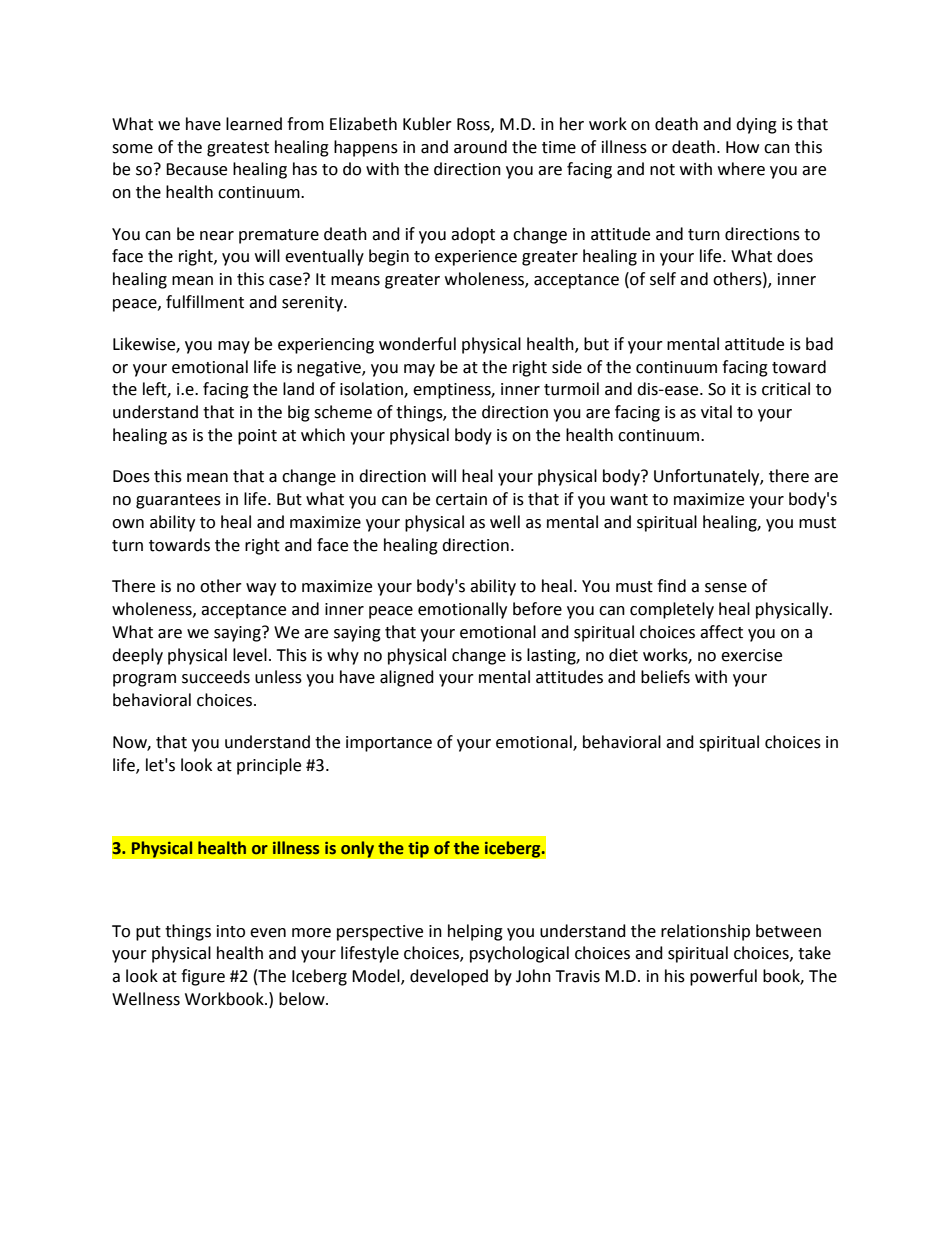 The width and height of the screenshot is (952, 1233). What do you see at coordinates (261, 589) in the screenshot?
I see `way` at bounding box center [261, 589].
